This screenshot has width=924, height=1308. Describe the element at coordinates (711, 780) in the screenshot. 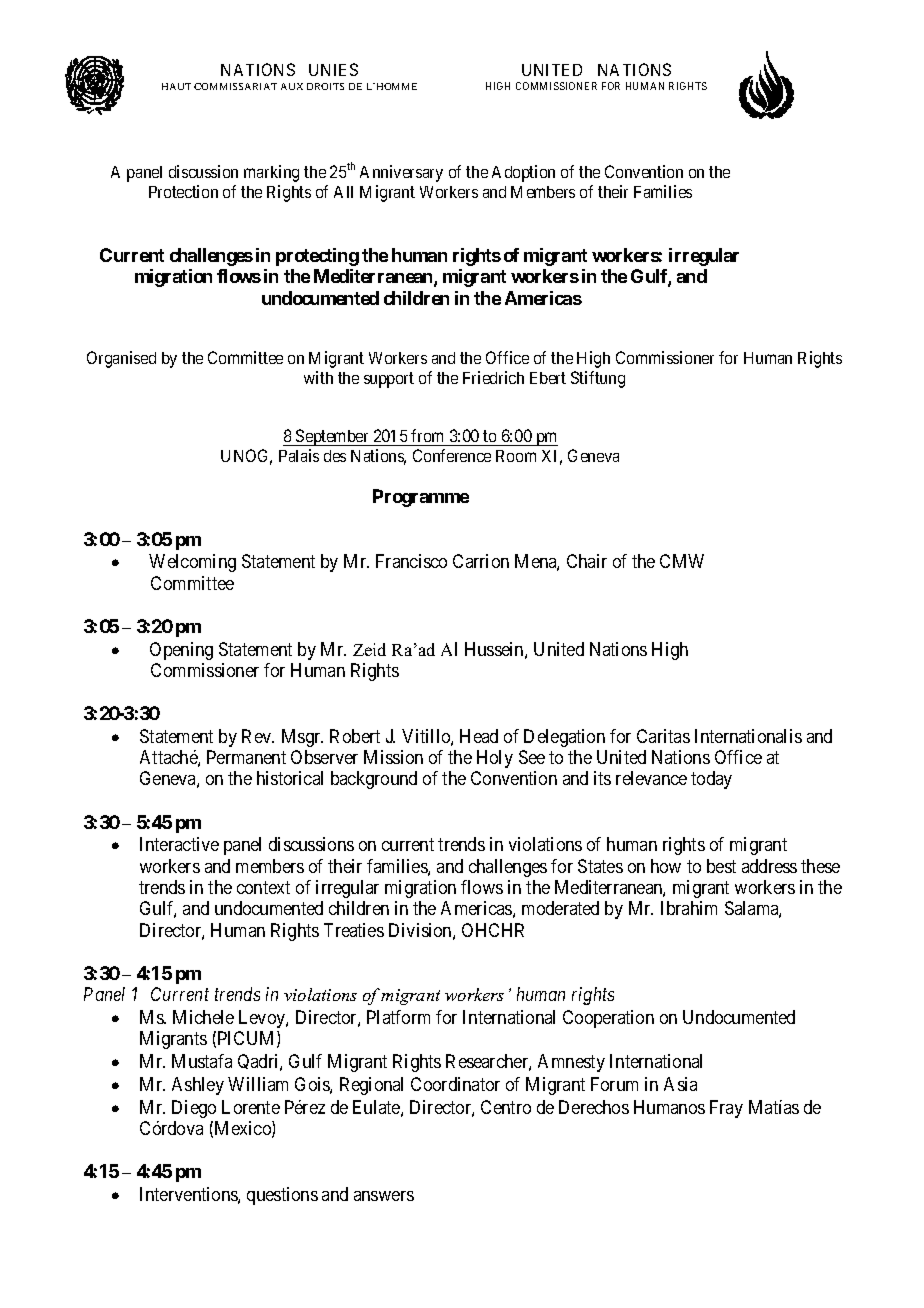

I see `today` at that location.
